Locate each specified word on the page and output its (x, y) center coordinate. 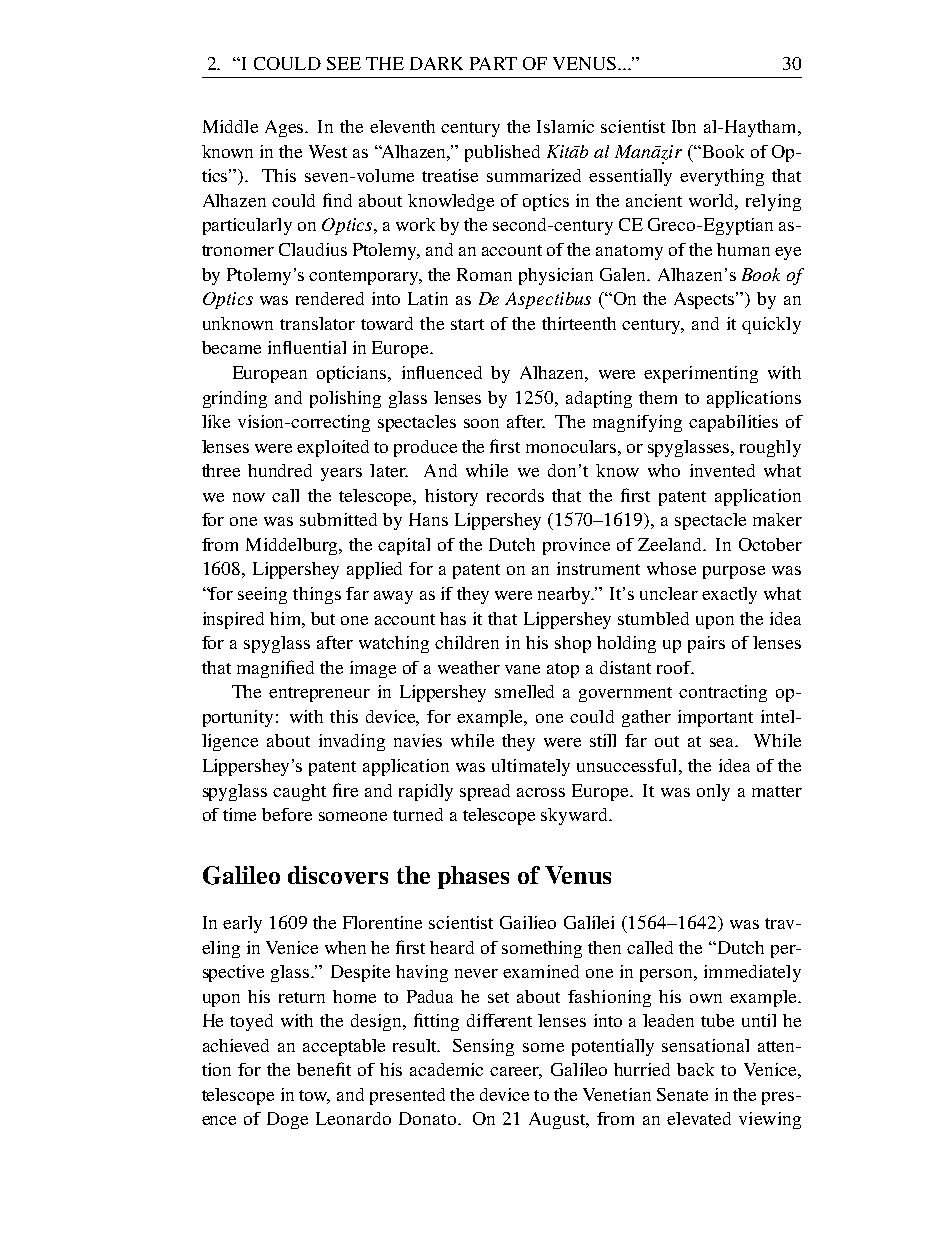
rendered (330, 298)
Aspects (706, 300)
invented (722, 470)
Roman (484, 274)
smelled (524, 691)
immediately (752, 973)
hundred (280, 470)
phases (473, 877)
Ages (286, 128)
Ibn (684, 126)
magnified (275, 669)
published (502, 153)
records (515, 495)
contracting (723, 693)
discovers (338, 875)
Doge (287, 1120)
